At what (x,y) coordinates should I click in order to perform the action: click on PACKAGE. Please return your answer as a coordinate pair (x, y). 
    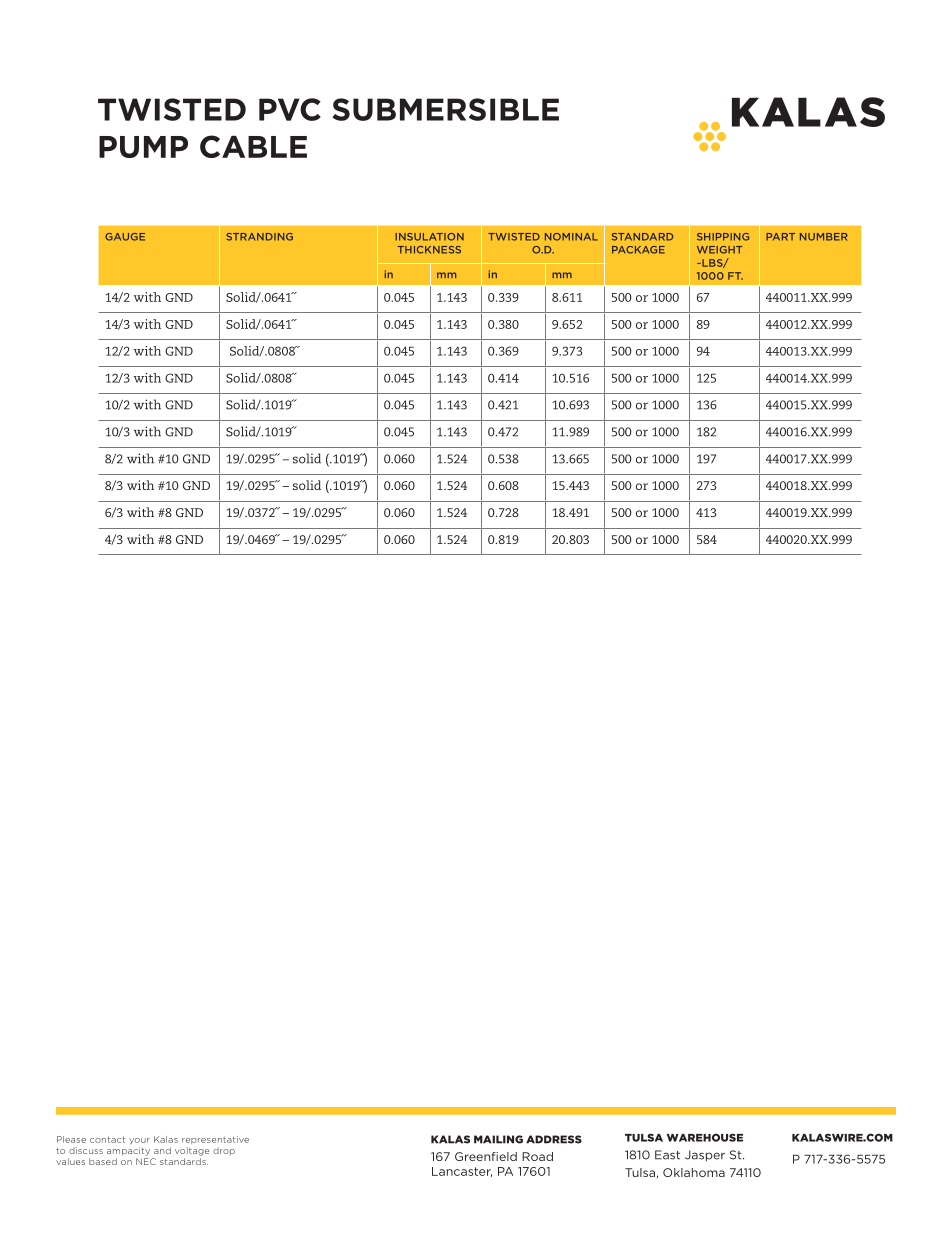
    Looking at the image, I should click on (638, 250).
